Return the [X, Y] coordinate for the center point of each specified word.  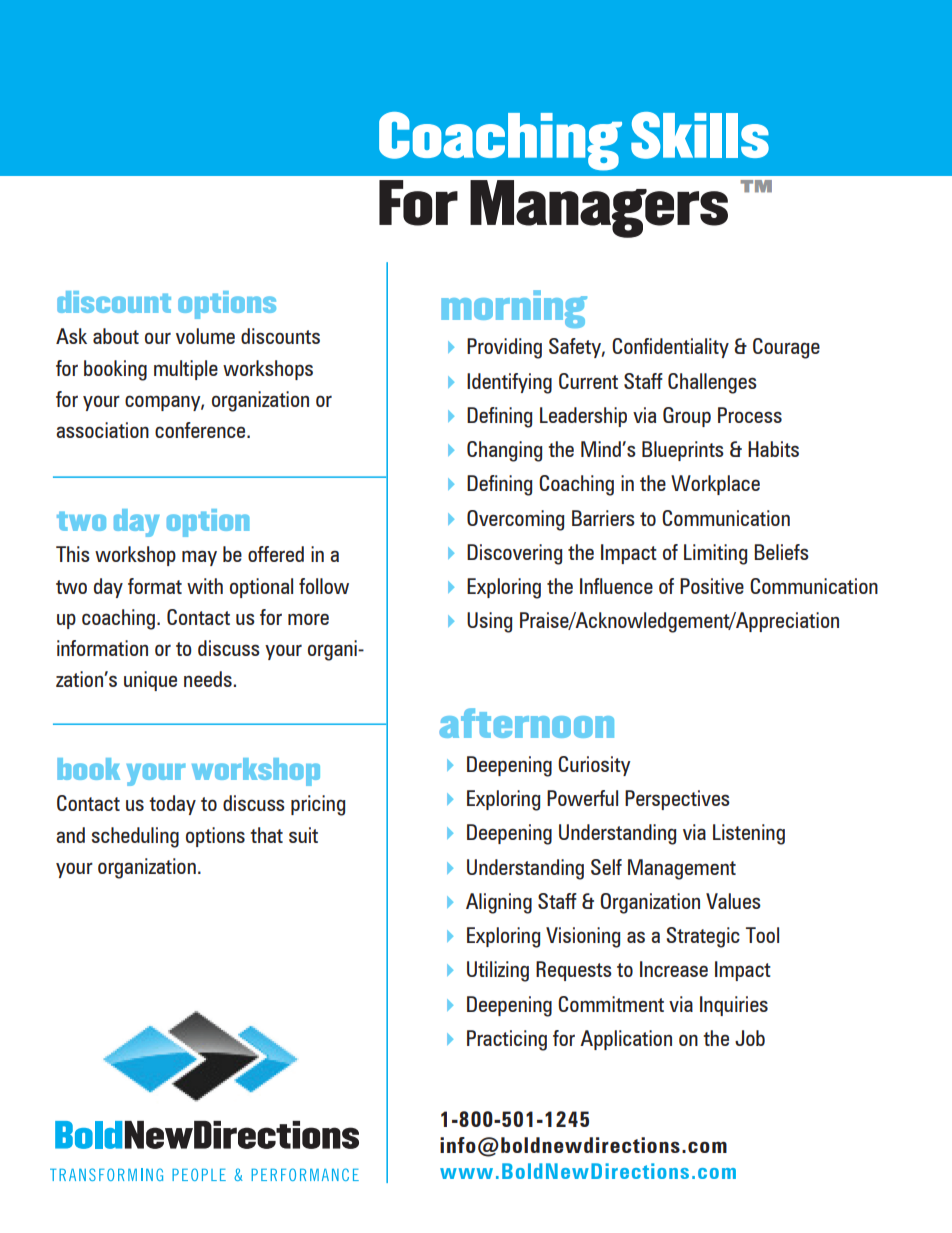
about [116, 336]
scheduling [135, 837]
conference [201, 430]
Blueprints [683, 451]
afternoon [526, 723]
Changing [504, 451]
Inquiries [734, 1006]
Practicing [507, 1040]
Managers [599, 209]
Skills [700, 135]
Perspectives [677, 800]
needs [208, 679]
